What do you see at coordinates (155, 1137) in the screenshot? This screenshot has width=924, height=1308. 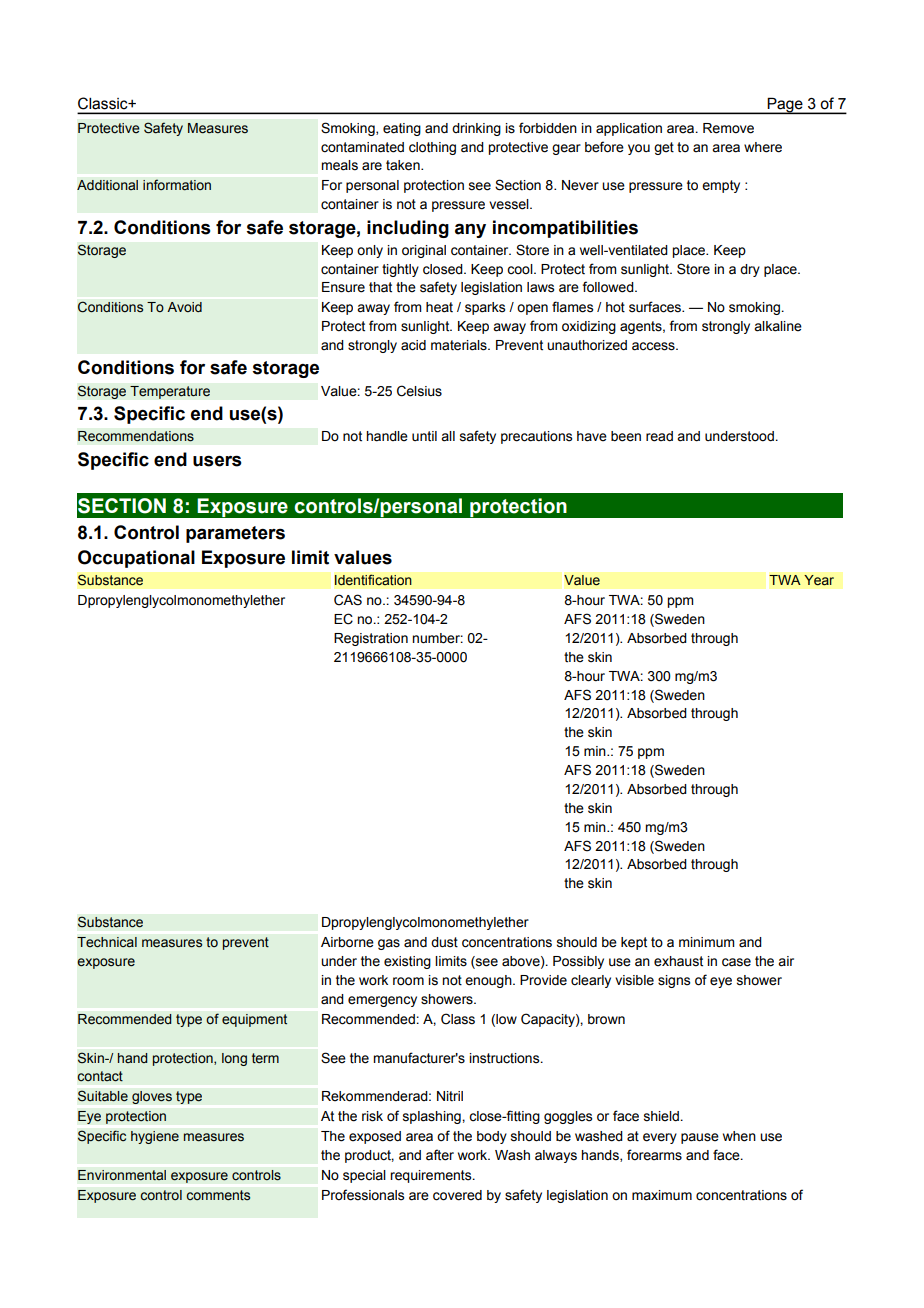 I see `hygiene` at bounding box center [155, 1137].
